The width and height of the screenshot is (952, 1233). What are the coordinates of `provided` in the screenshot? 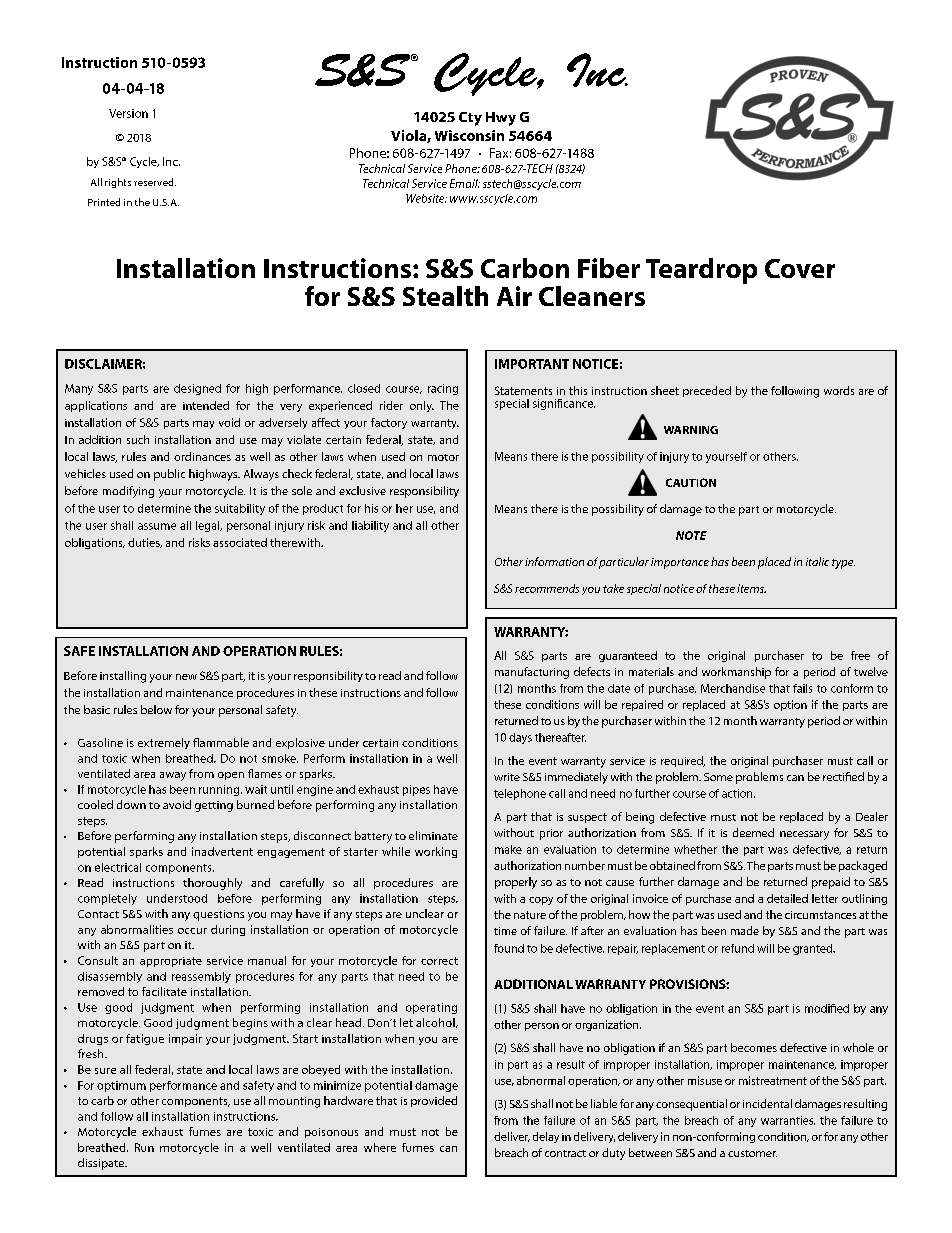 It's located at (434, 1101).
